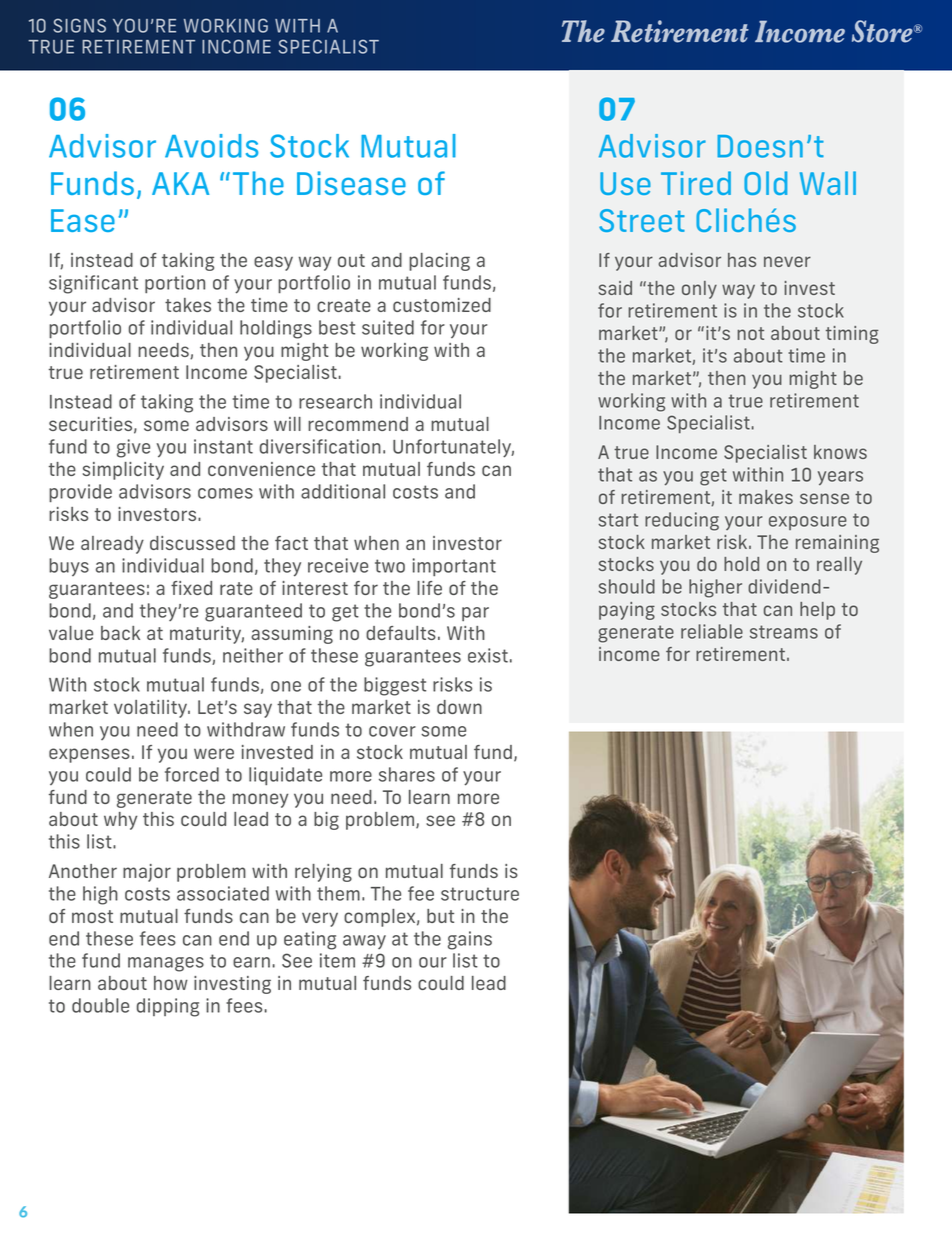  I want to click on suited, so click(388, 327).
